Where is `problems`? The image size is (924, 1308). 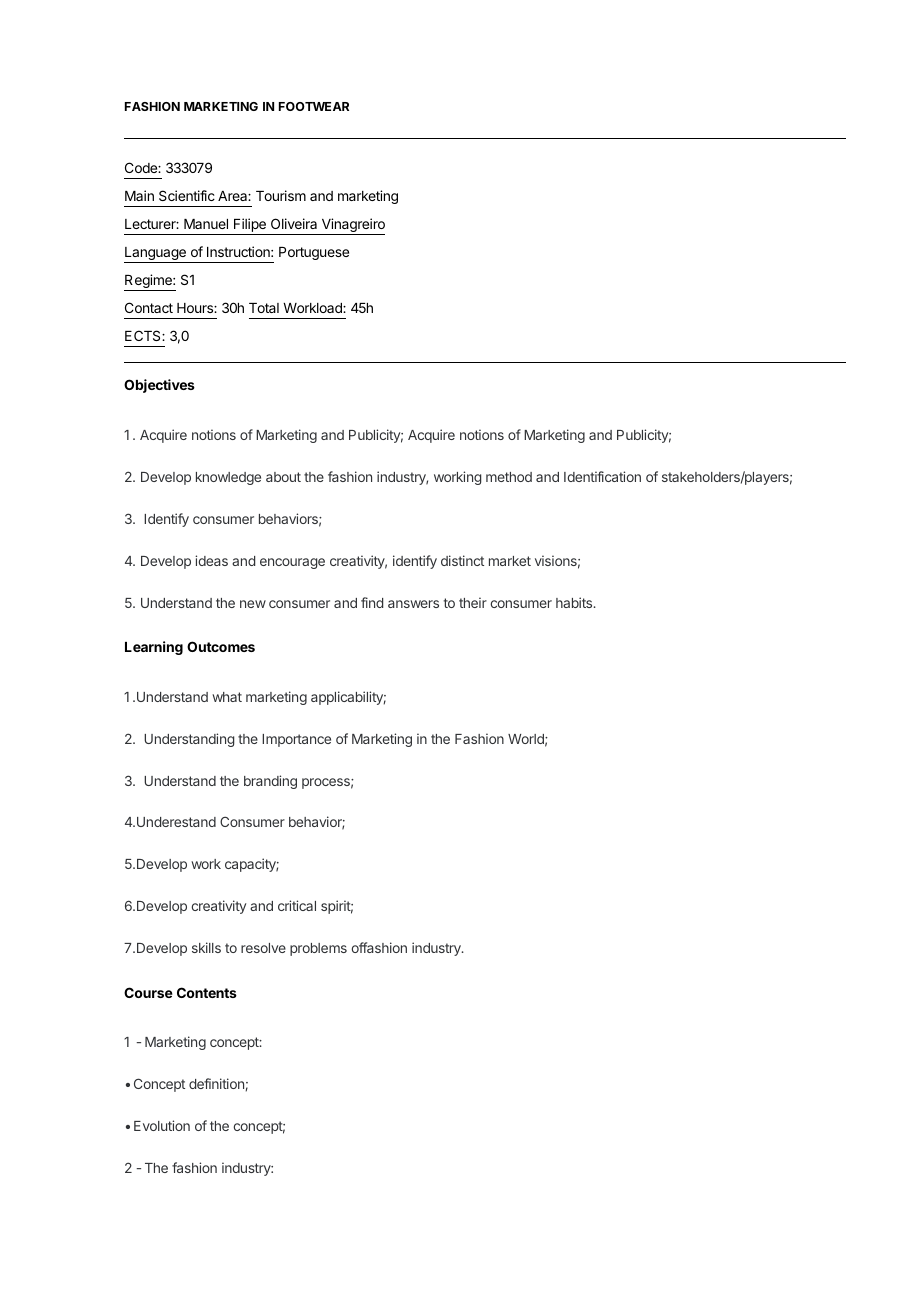
problems is located at coordinates (318, 949).
